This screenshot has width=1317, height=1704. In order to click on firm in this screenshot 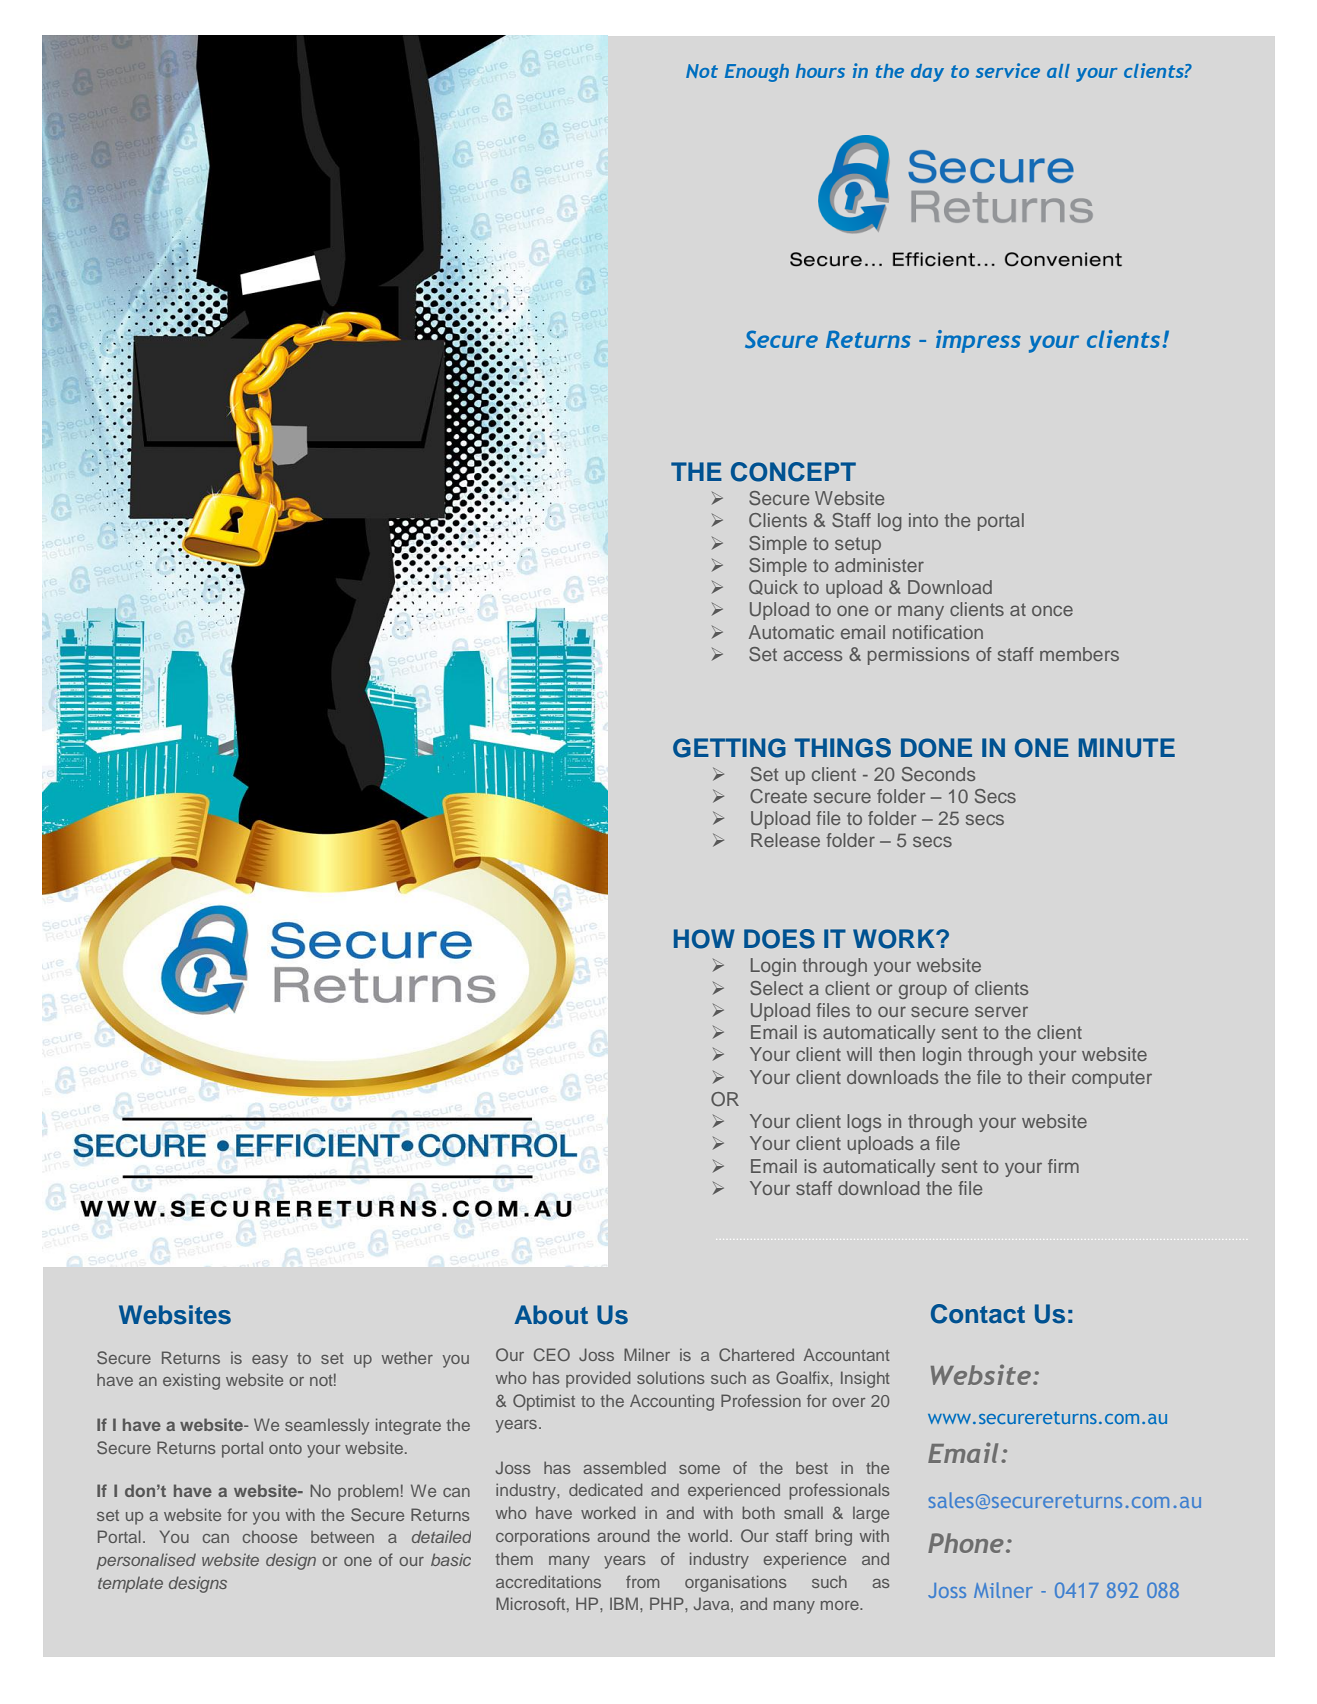, I will do `click(1063, 1166)`.
